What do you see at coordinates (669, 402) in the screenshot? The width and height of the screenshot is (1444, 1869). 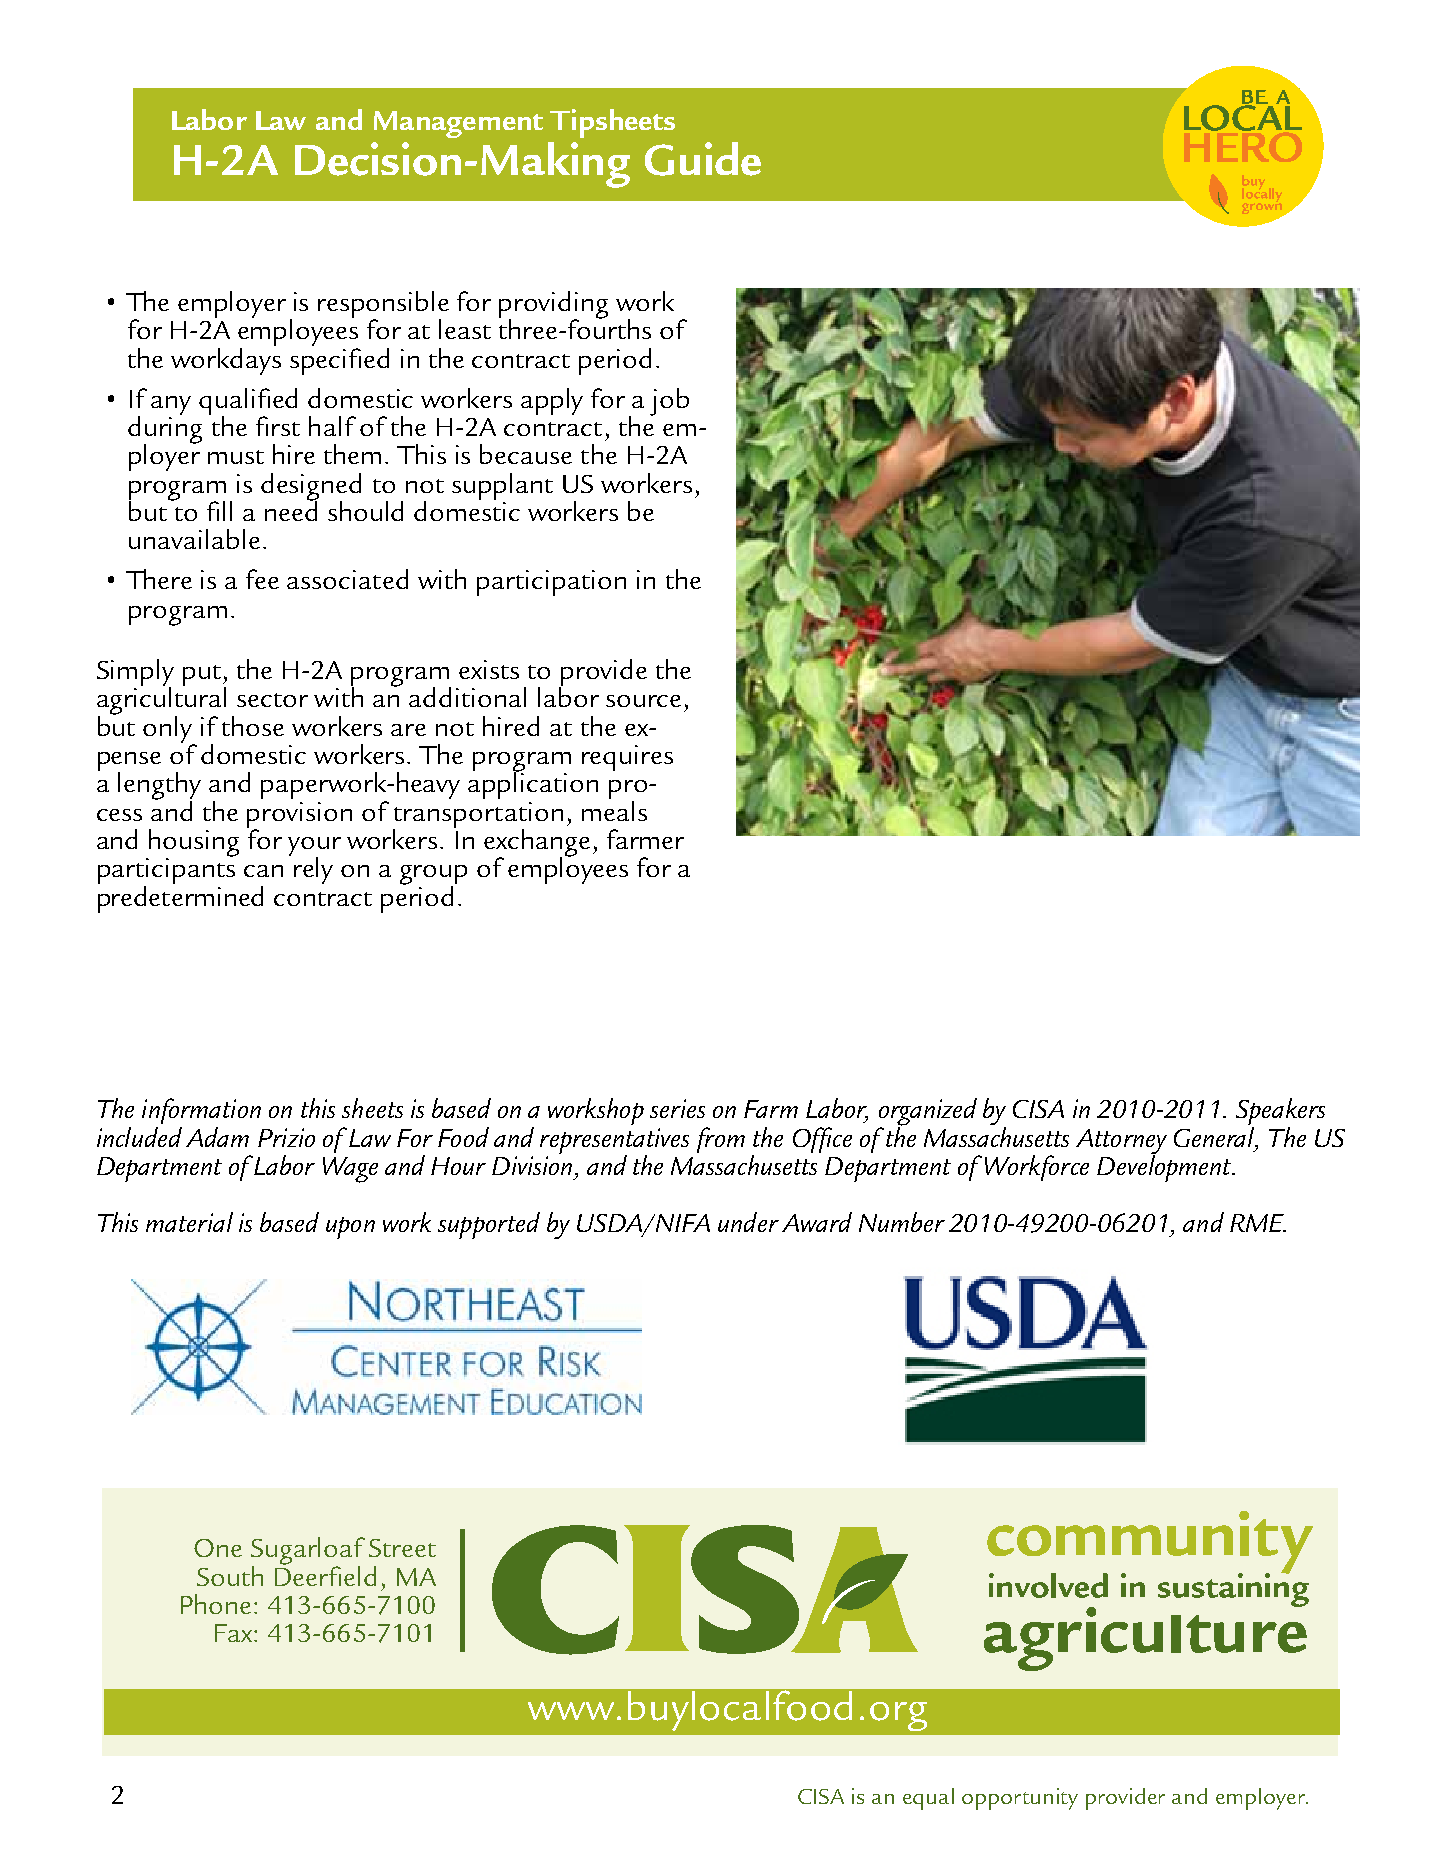 I see `job` at bounding box center [669, 402].
